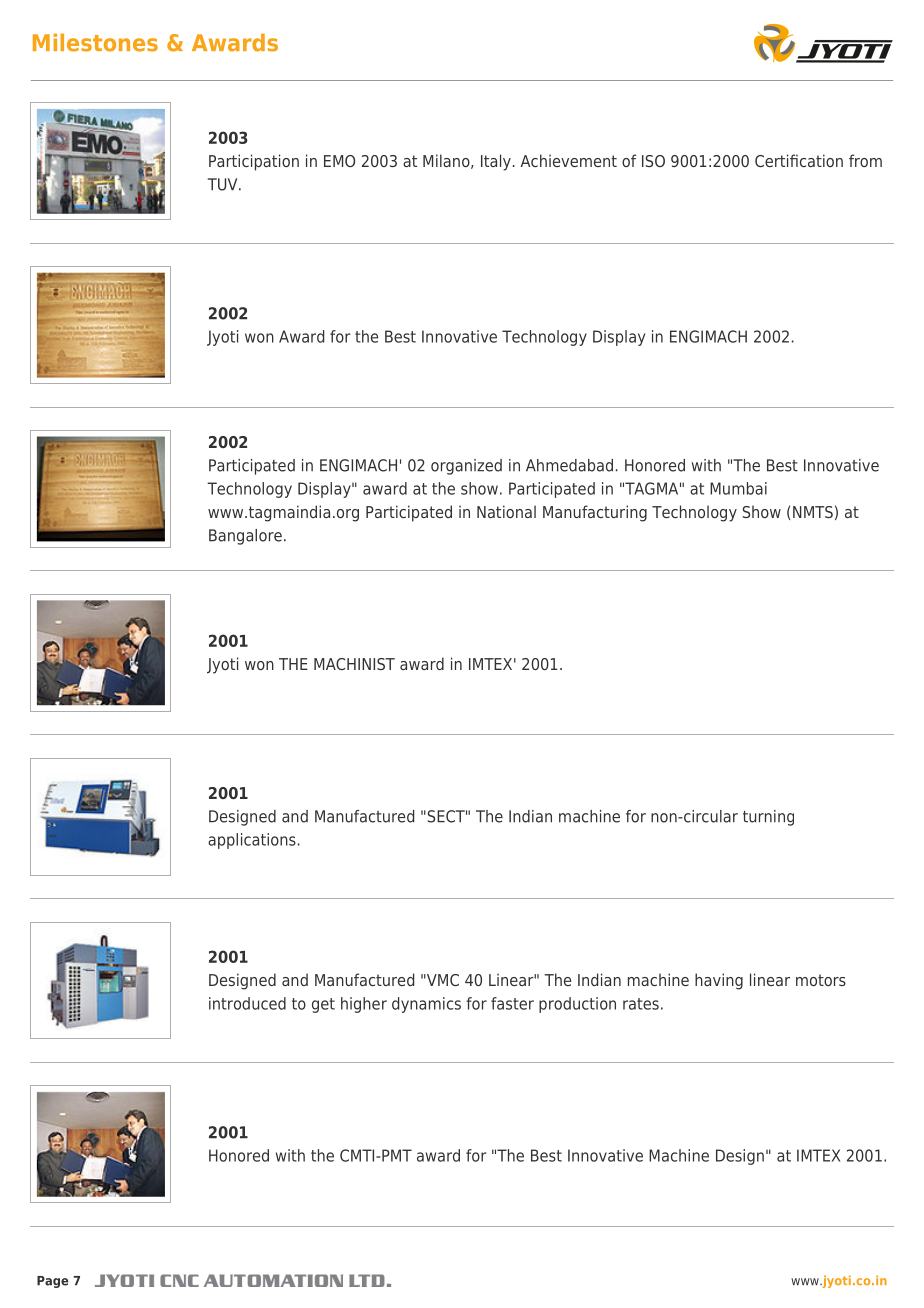 This document has height=1308, width=924. Describe the element at coordinates (768, 818) in the document. I see `turning` at that location.
